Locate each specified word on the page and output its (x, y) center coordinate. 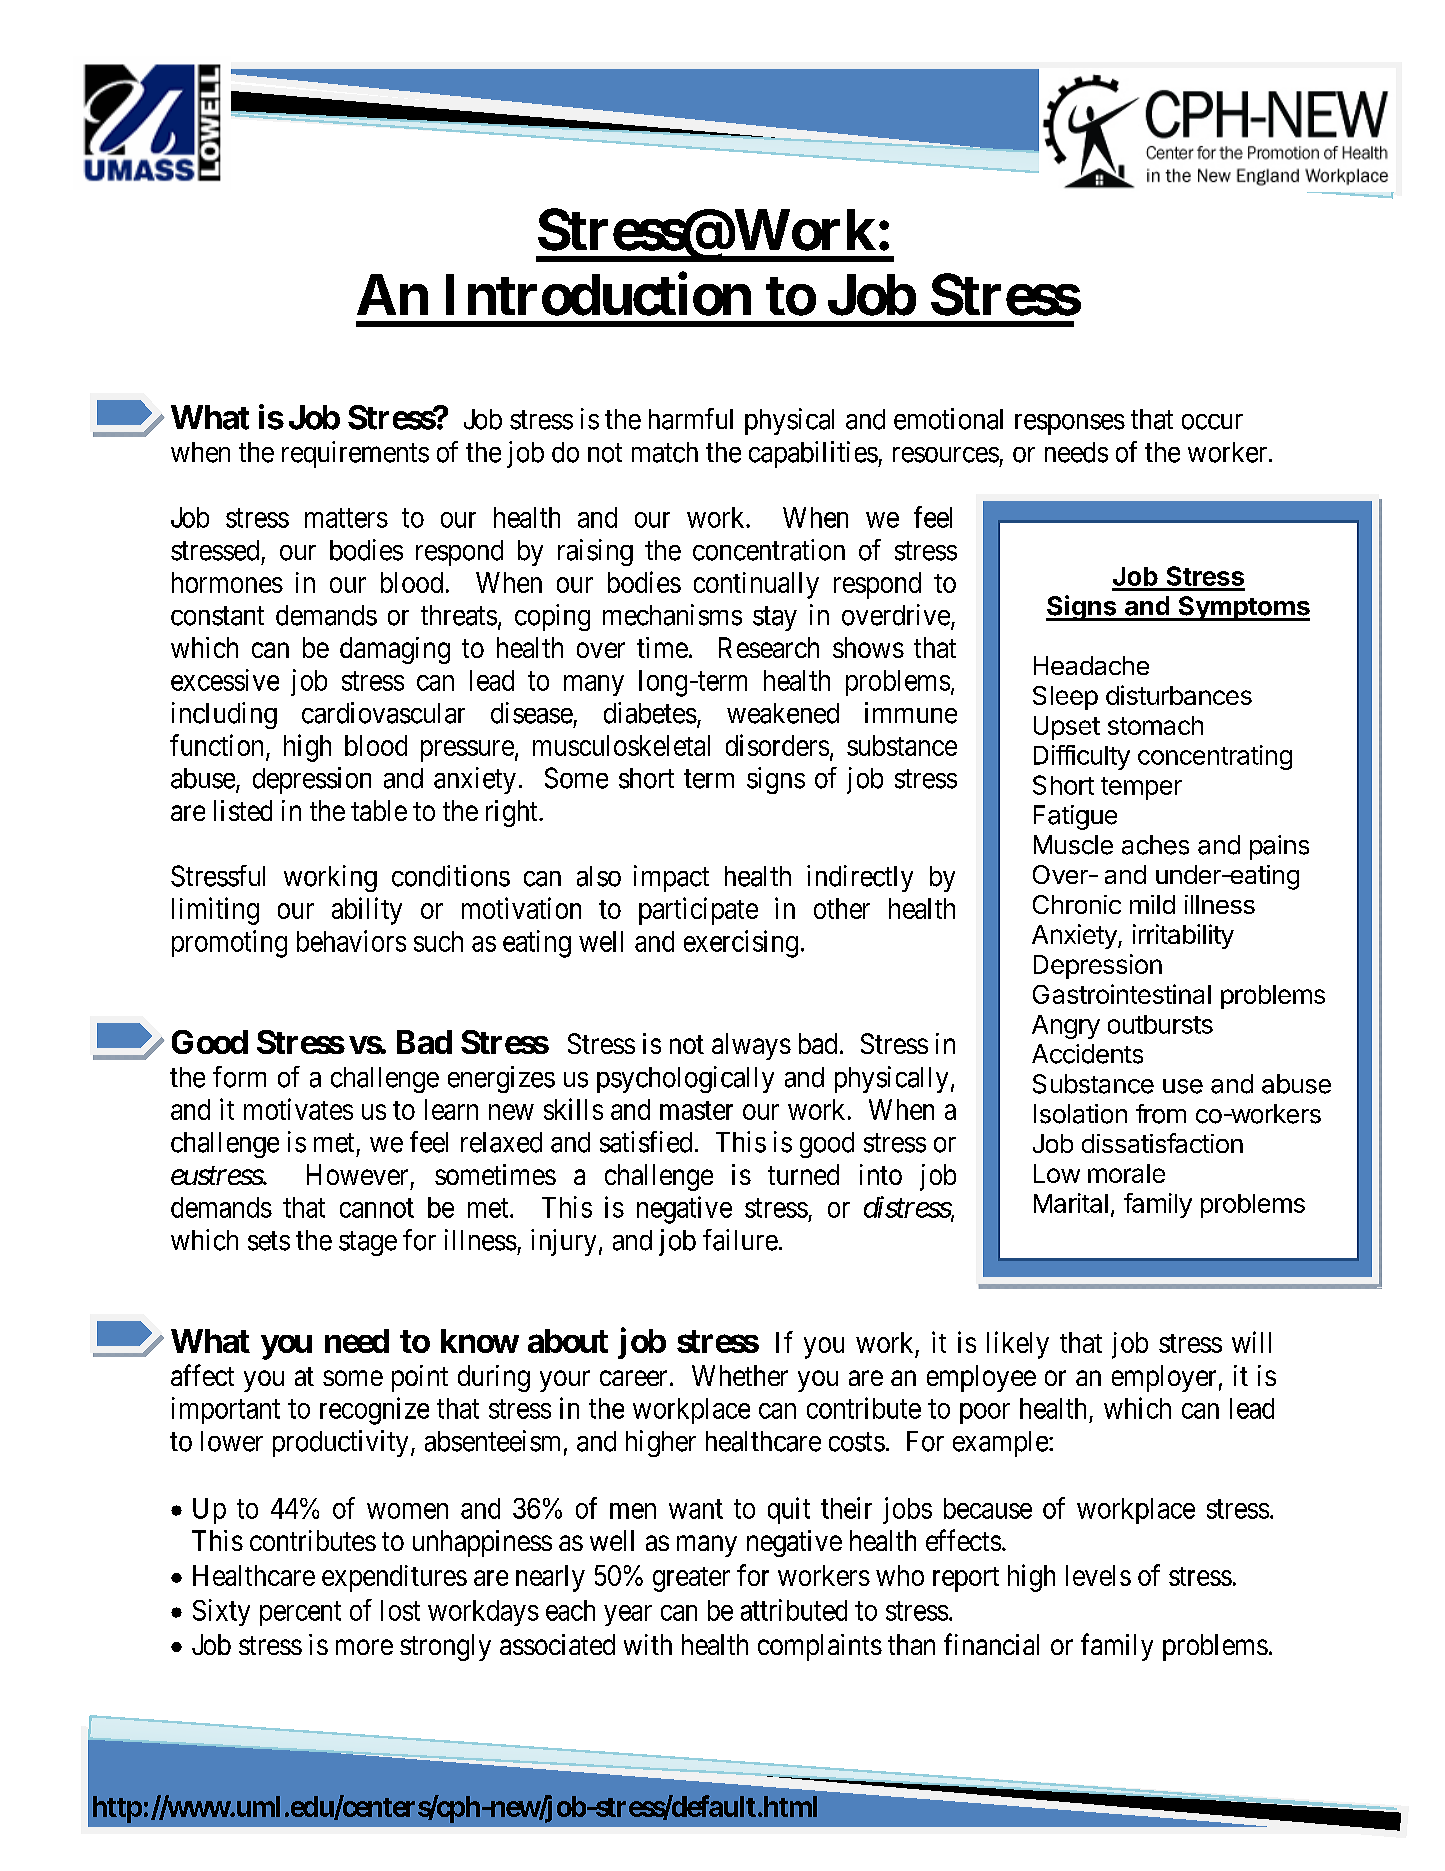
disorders (777, 745)
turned (803, 1174)
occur (1212, 422)
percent (300, 1614)
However (357, 1174)
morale (1126, 1173)
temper (1141, 788)
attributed (794, 1610)
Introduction (598, 294)
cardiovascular (383, 713)
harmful (691, 419)
